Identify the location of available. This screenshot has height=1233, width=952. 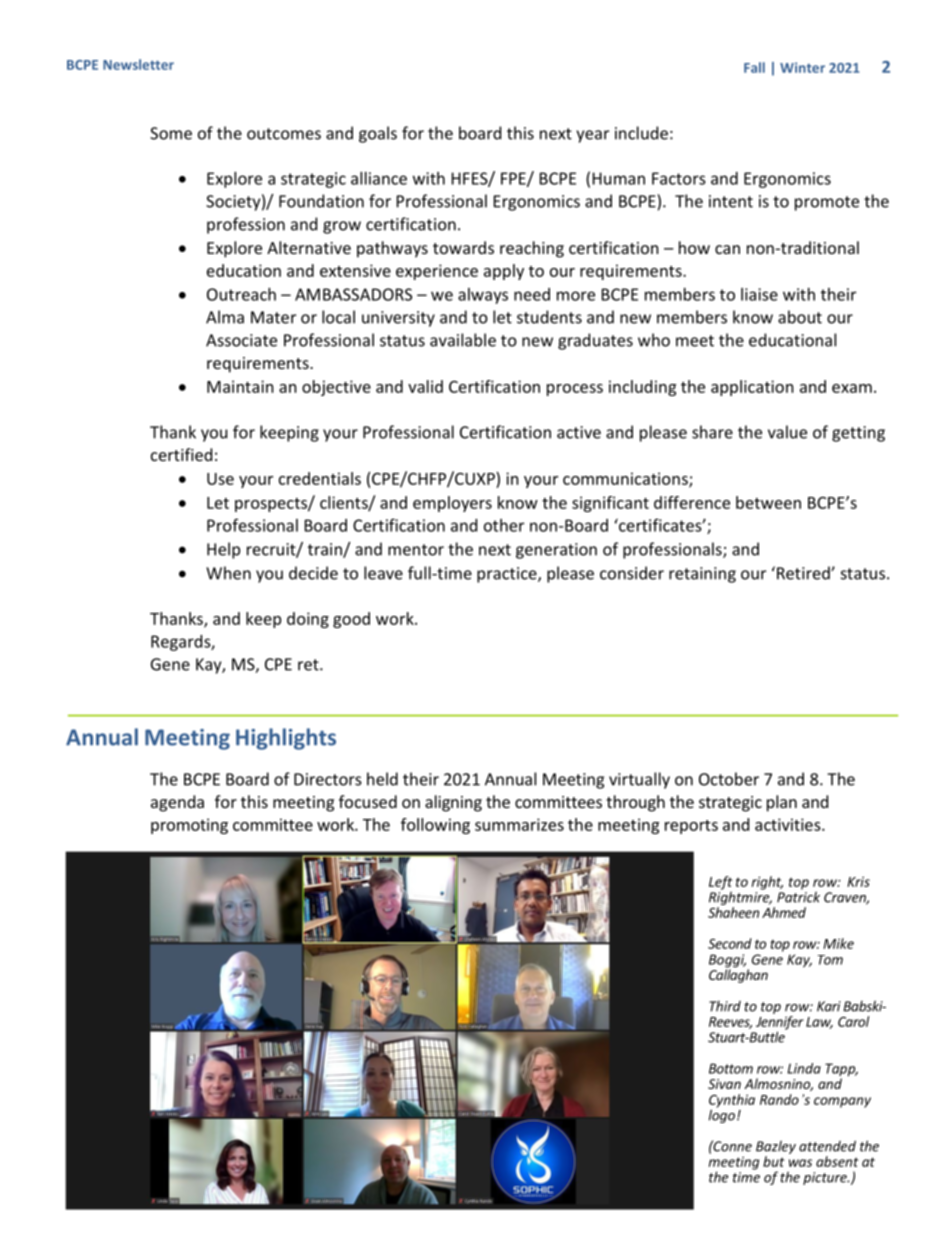
(463, 340).
